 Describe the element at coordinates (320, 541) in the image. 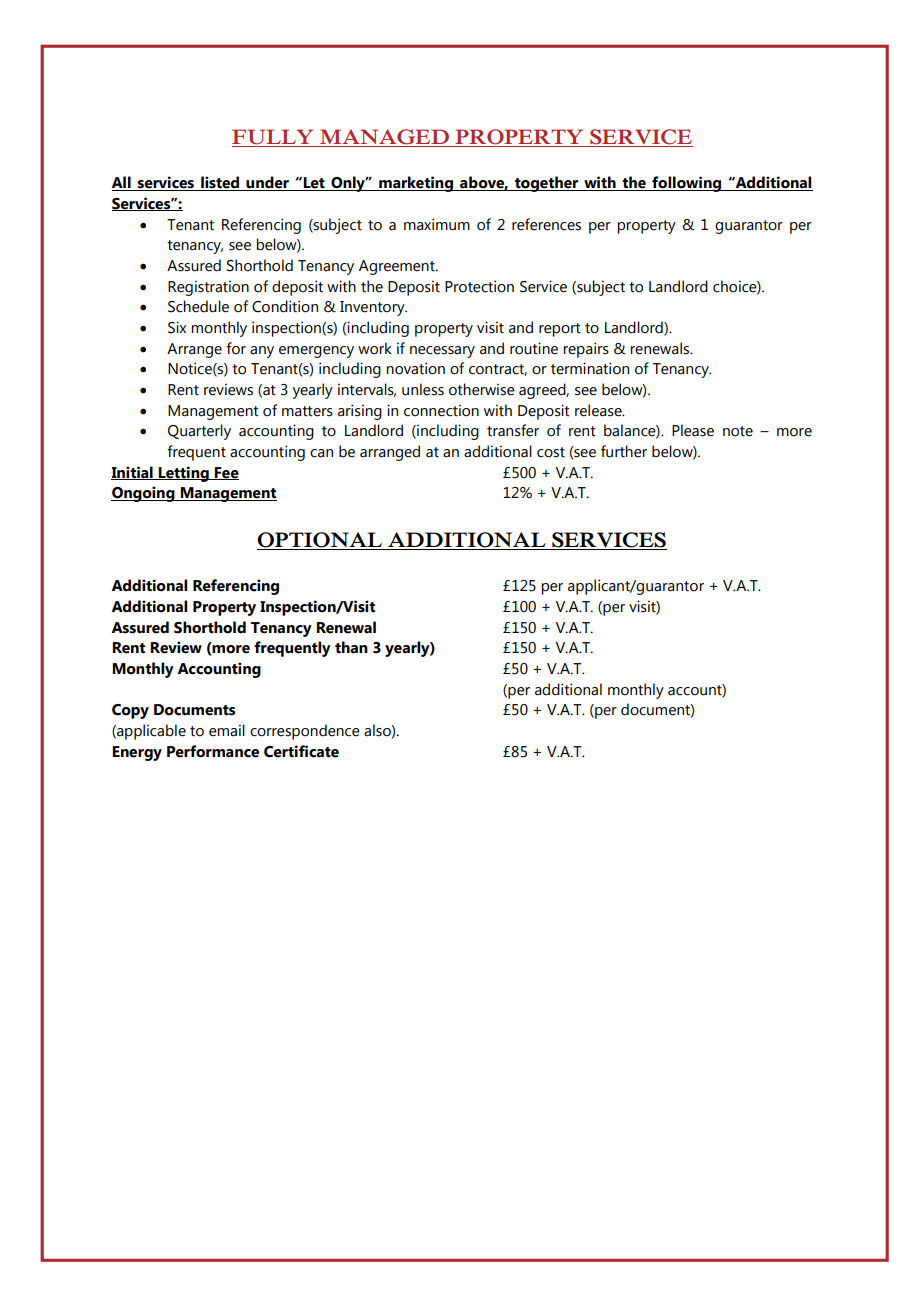

I see `OPTIONAL` at that location.
